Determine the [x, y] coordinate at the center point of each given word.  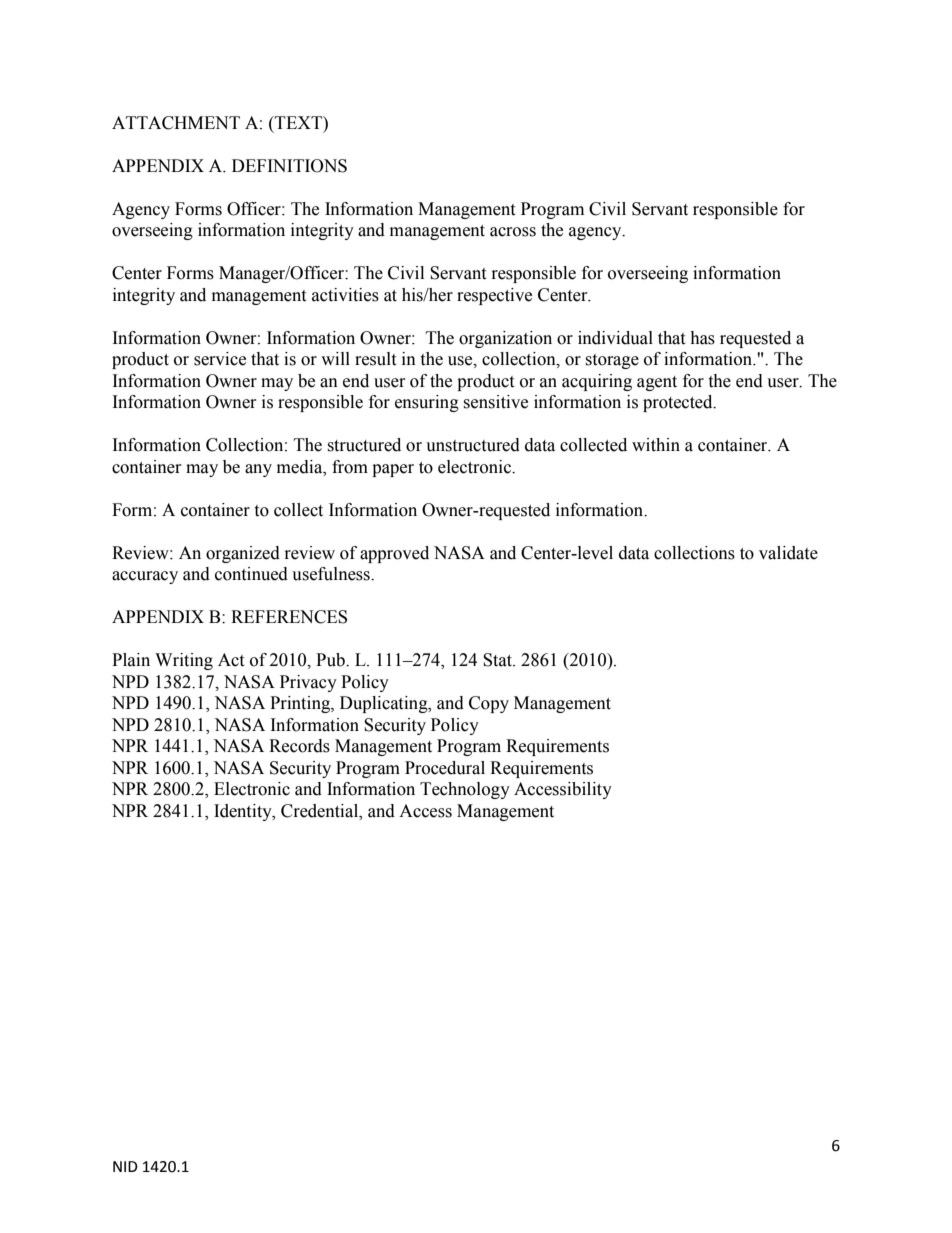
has [702, 338]
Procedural [445, 768]
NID [125, 1166]
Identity [244, 812]
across [513, 232]
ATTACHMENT [176, 123]
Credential [321, 811]
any [258, 470]
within [656, 445]
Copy [489, 704]
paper [393, 470]
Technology [465, 790]
